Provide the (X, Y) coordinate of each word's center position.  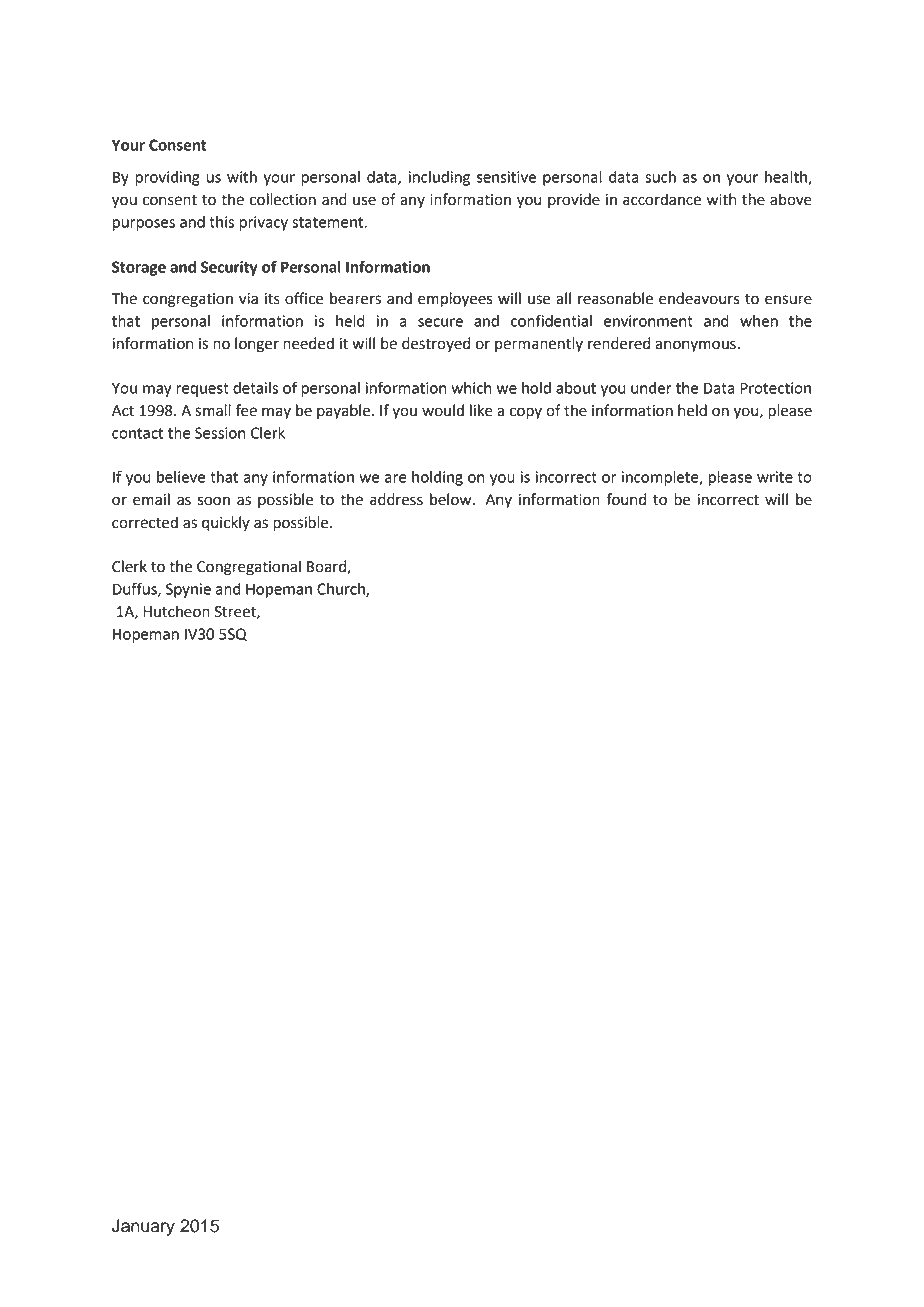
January (143, 1227)
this (221, 222)
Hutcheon (176, 611)
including (439, 178)
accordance (662, 199)
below (452, 499)
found (626, 499)
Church (342, 590)
